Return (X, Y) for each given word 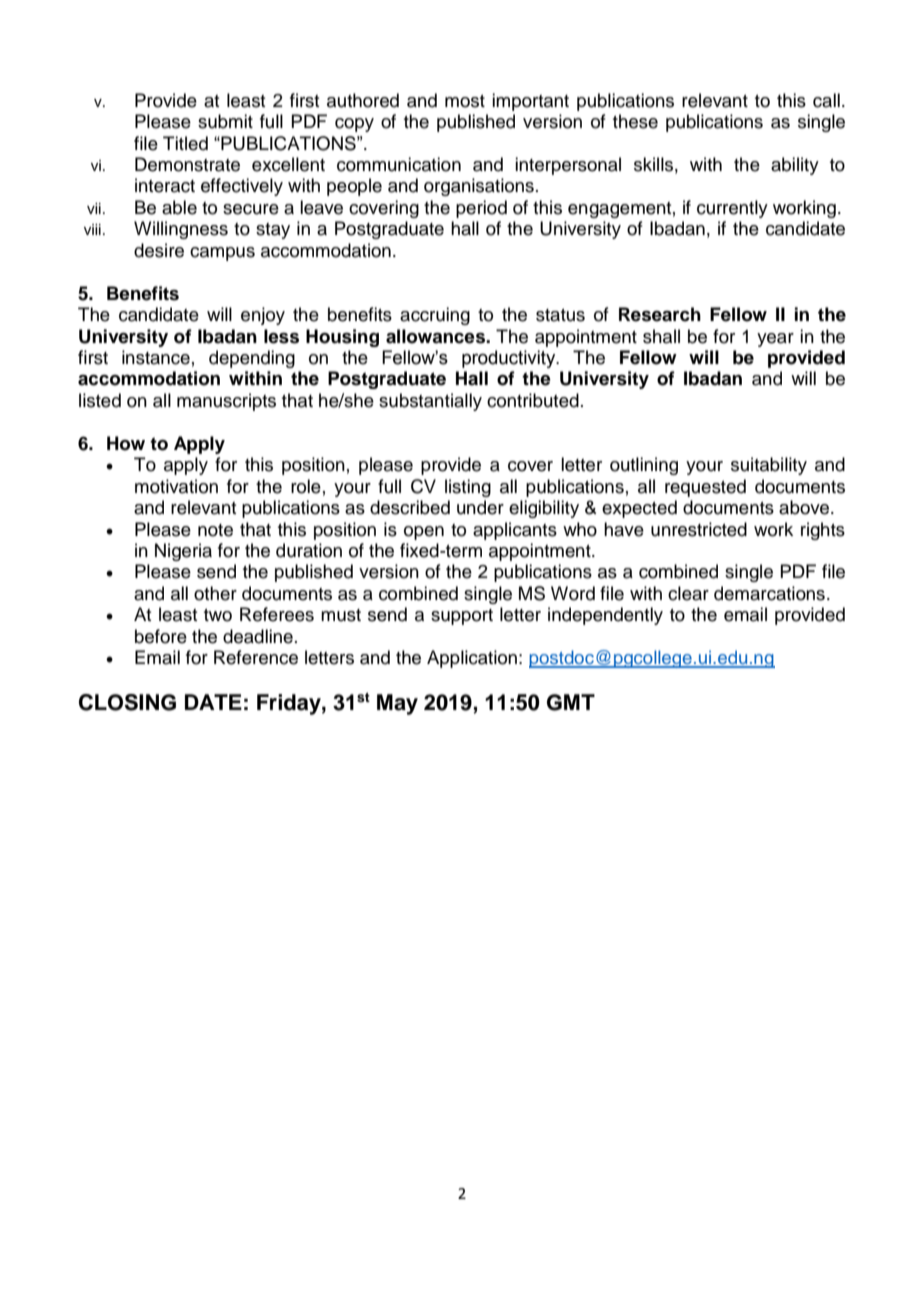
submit (225, 121)
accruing (435, 316)
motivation (176, 486)
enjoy (263, 316)
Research (660, 314)
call (826, 100)
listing (468, 488)
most (465, 101)
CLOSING (127, 702)
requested (705, 488)
